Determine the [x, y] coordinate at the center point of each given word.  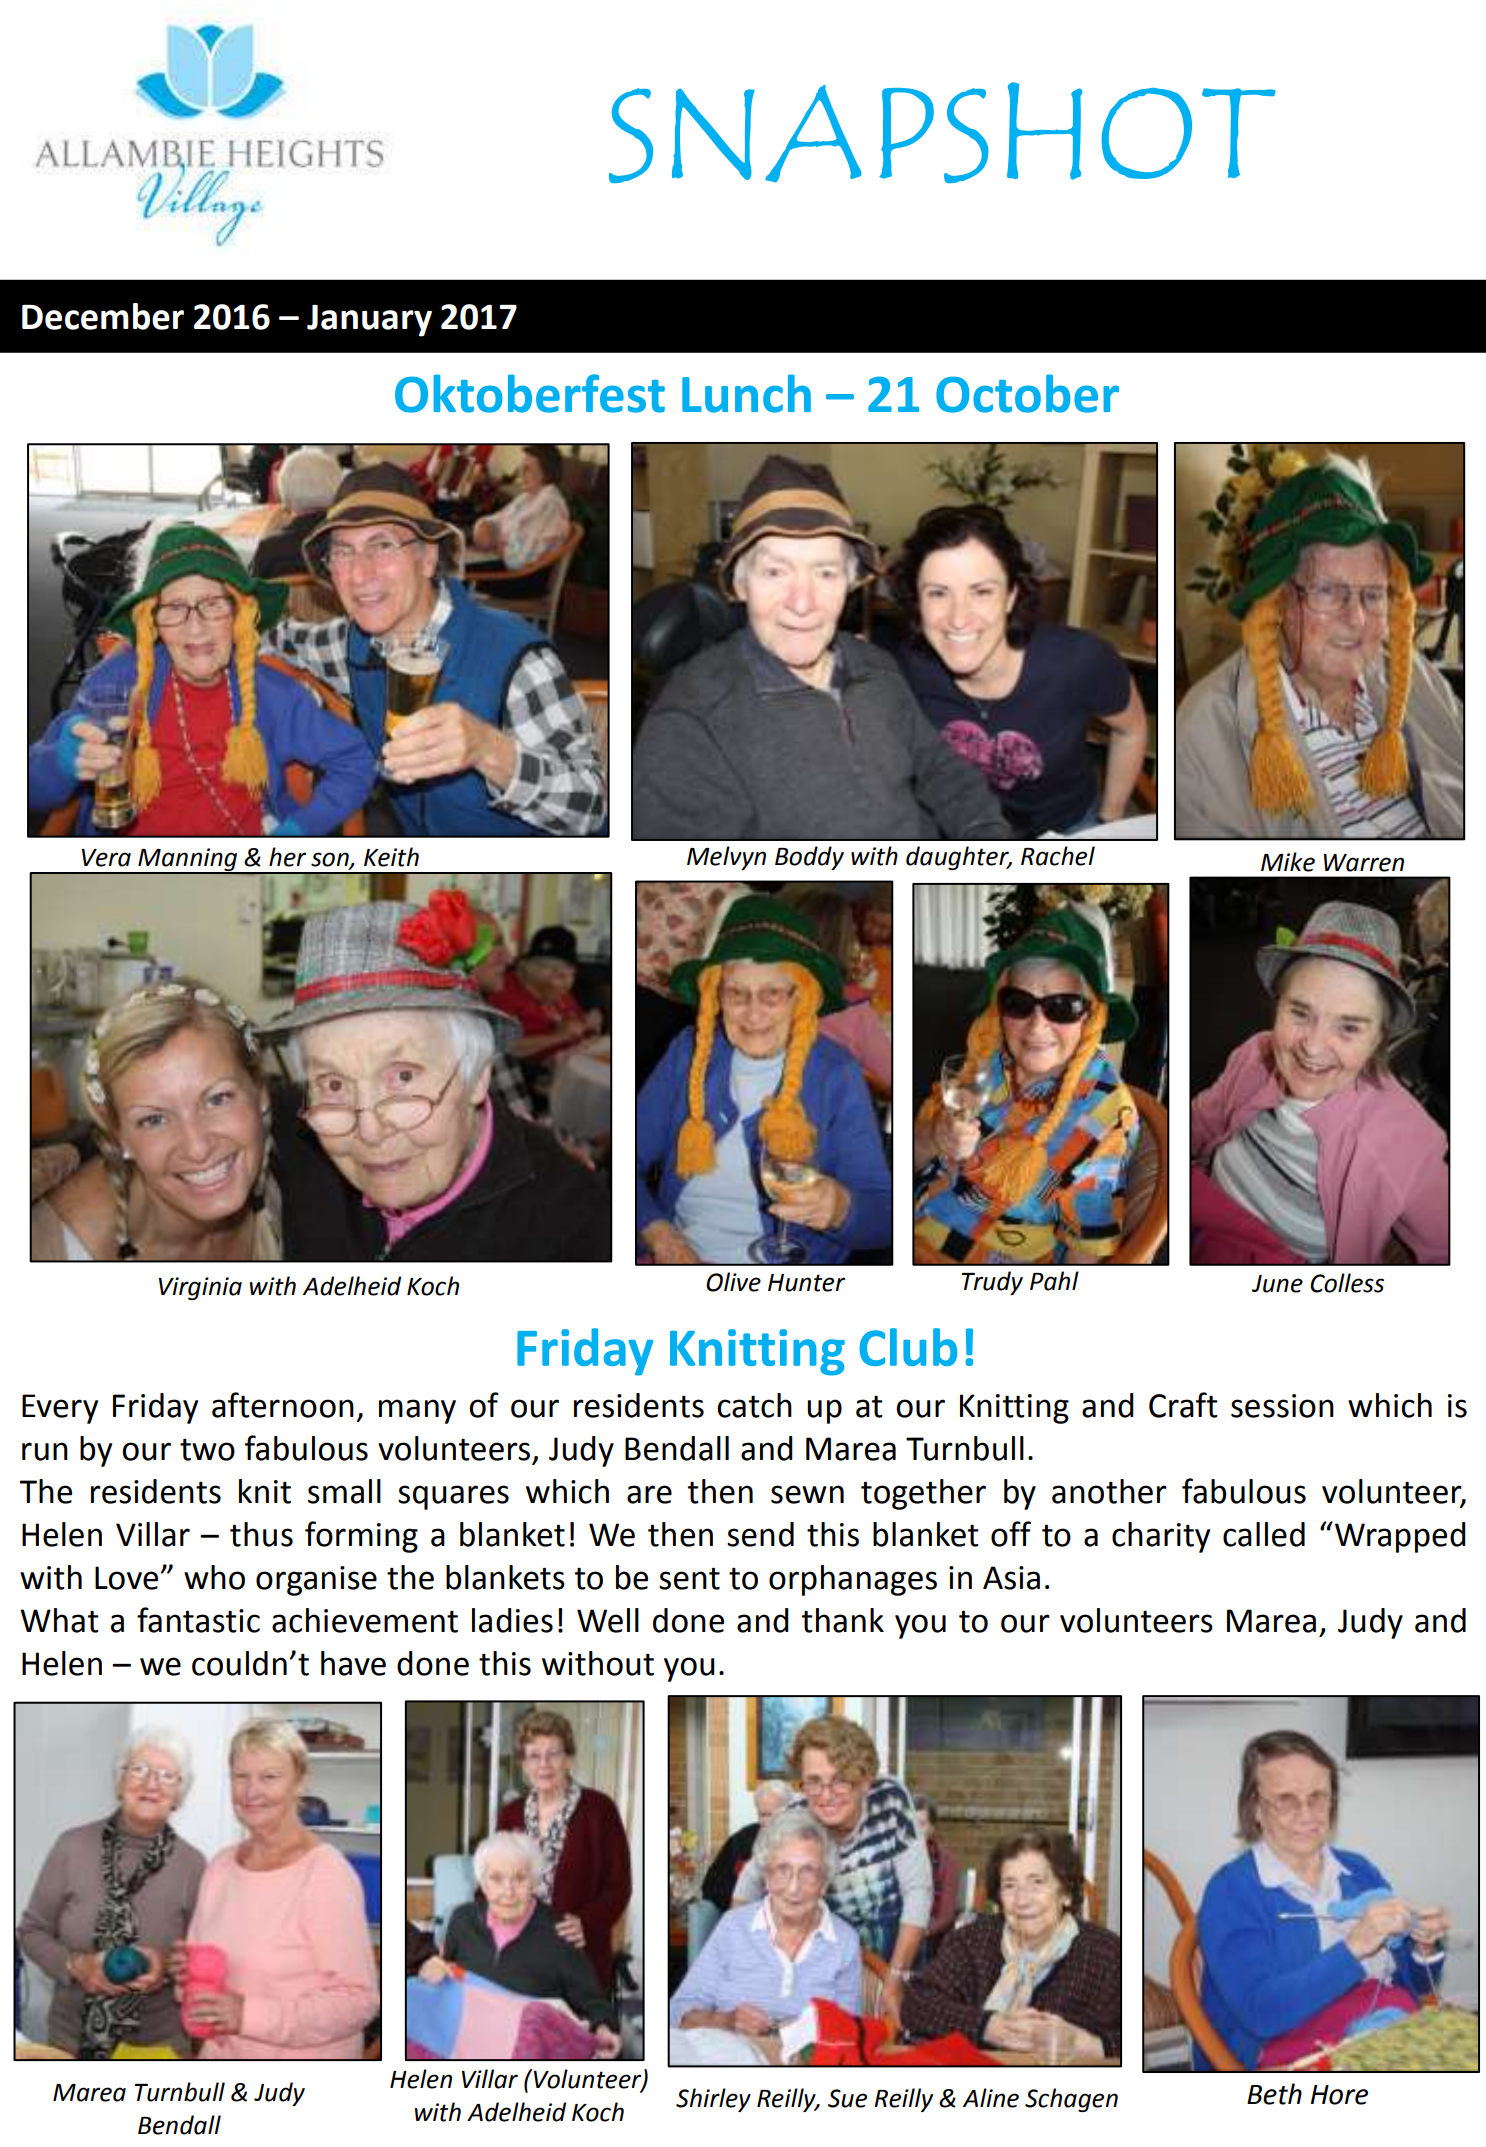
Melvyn [726, 858]
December [103, 316]
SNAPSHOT [942, 132]
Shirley [713, 2100]
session [1282, 1406]
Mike [1288, 862]
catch [754, 1405]
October [1027, 393]
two [207, 1450]
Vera [106, 858]
